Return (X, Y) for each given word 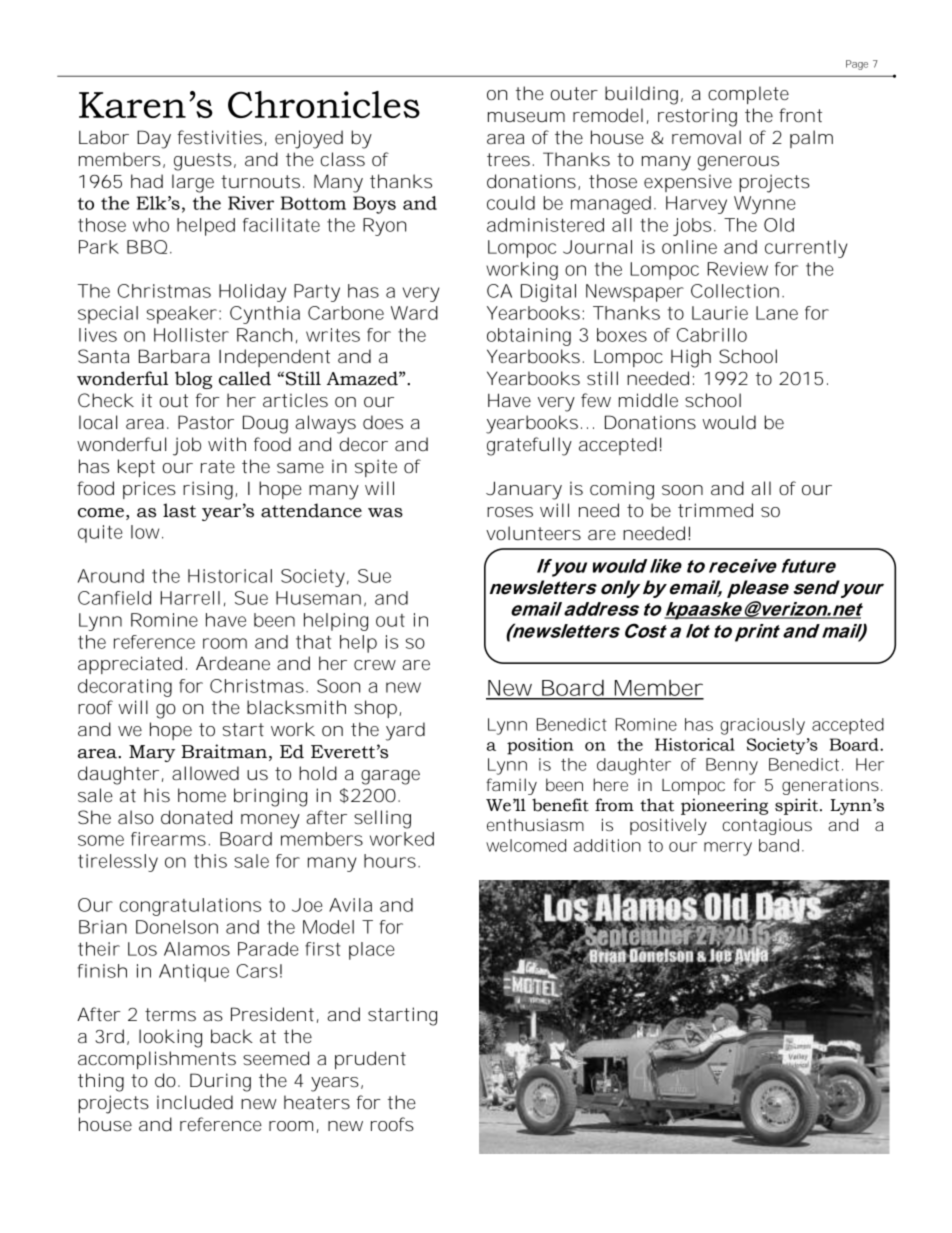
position (540, 746)
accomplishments (157, 1060)
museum (526, 117)
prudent (370, 1060)
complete (748, 95)
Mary (152, 753)
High (691, 358)
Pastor (206, 422)
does (383, 422)
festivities (219, 137)
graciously (762, 726)
